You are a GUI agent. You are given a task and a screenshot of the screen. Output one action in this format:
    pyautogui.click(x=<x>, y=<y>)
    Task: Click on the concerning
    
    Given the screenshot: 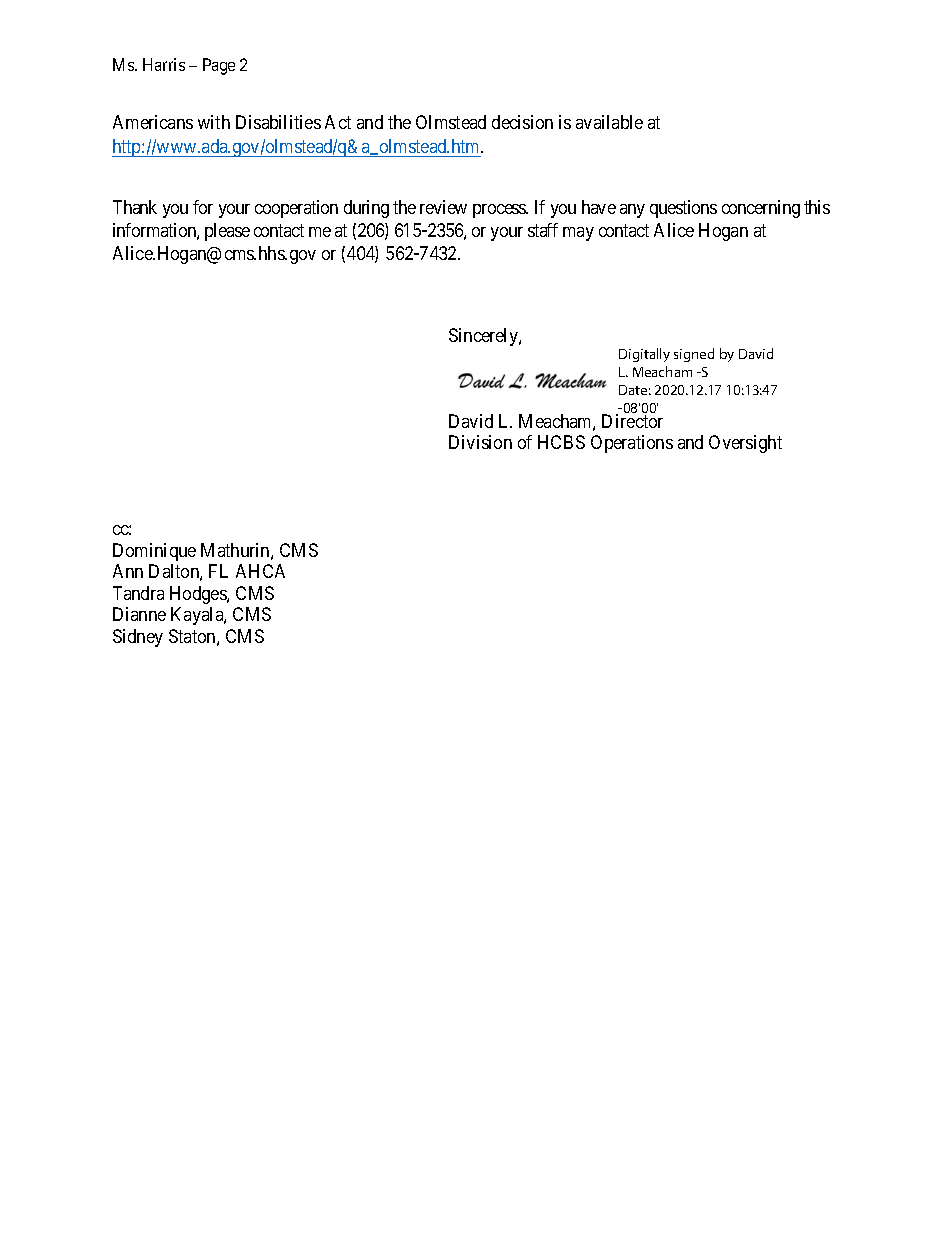 What is the action you would take?
    pyautogui.click(x=761, y=209)
